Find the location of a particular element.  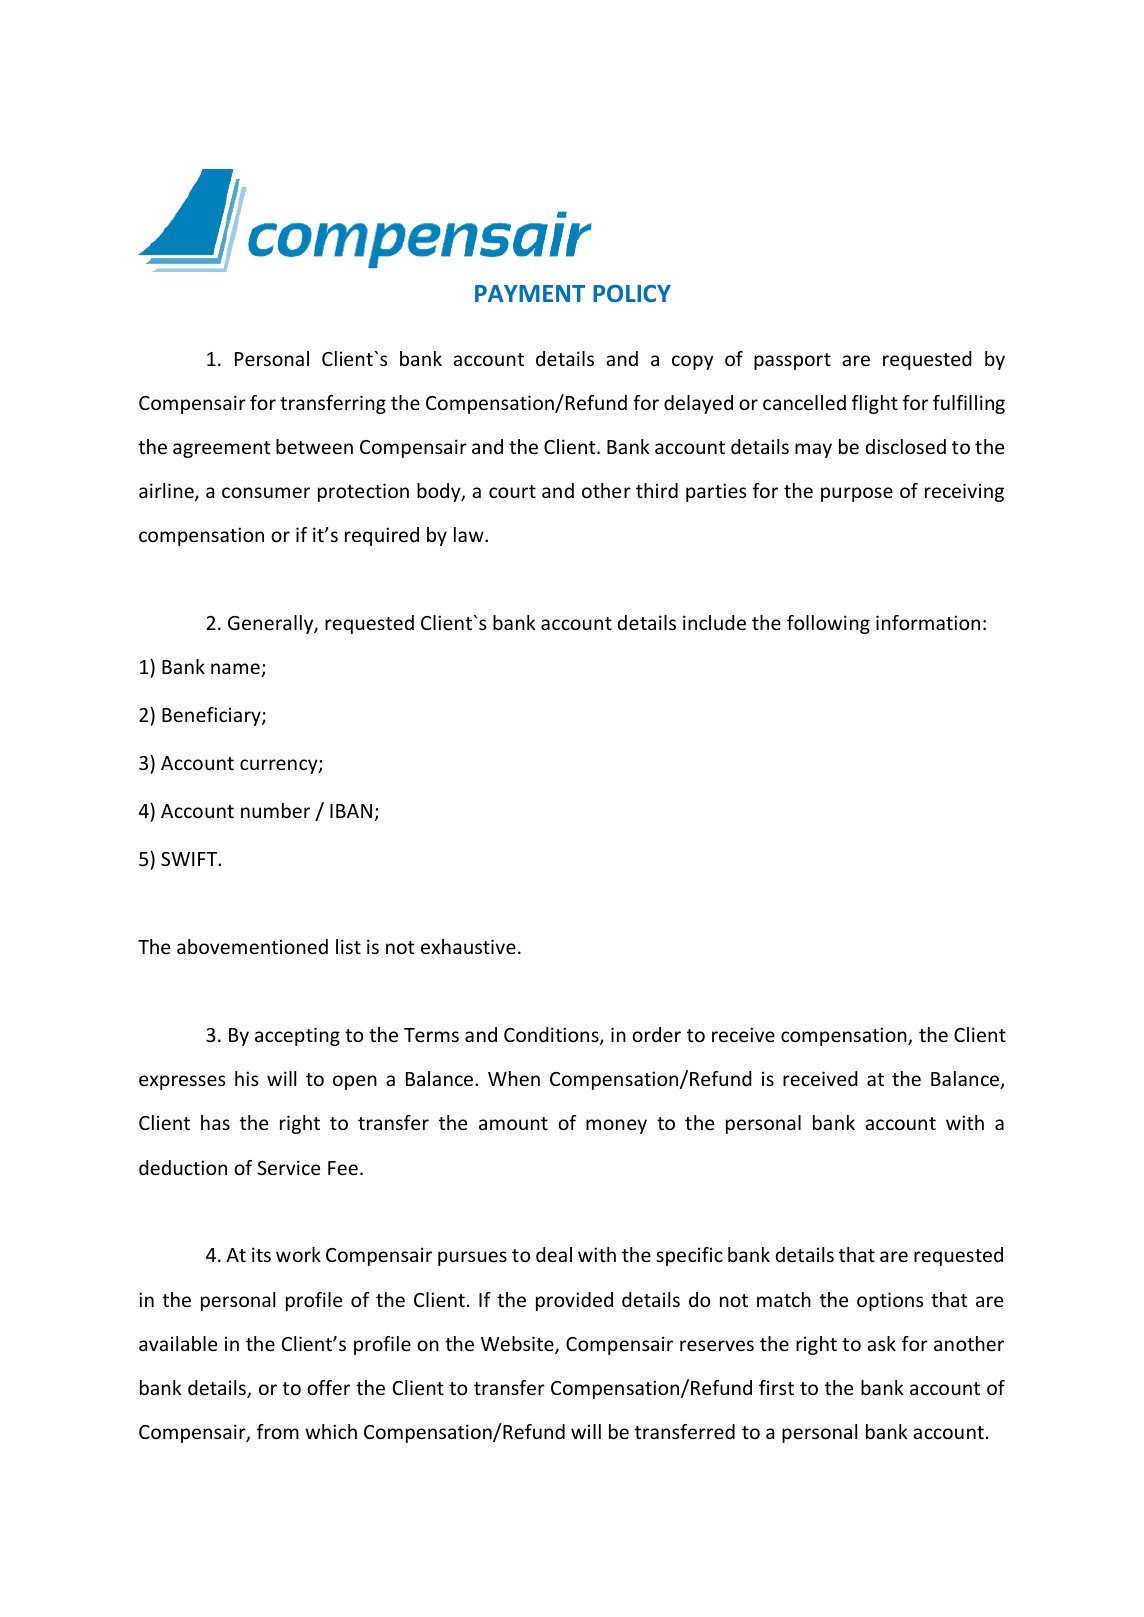

from is located at coordinates (278, 1431).
